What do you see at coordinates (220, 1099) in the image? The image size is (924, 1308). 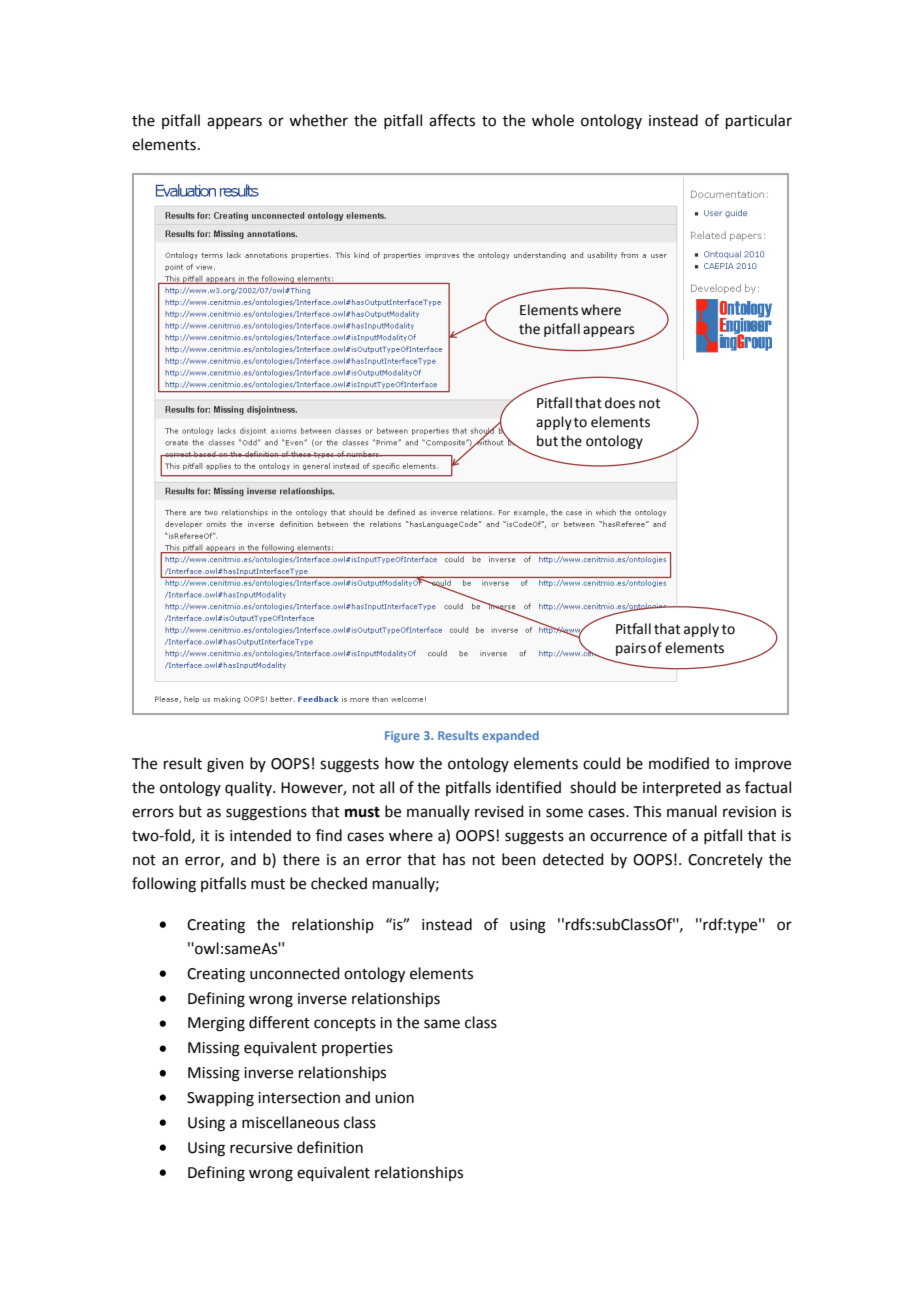 I see `Swapping` at bounding box center [220, 1099].
